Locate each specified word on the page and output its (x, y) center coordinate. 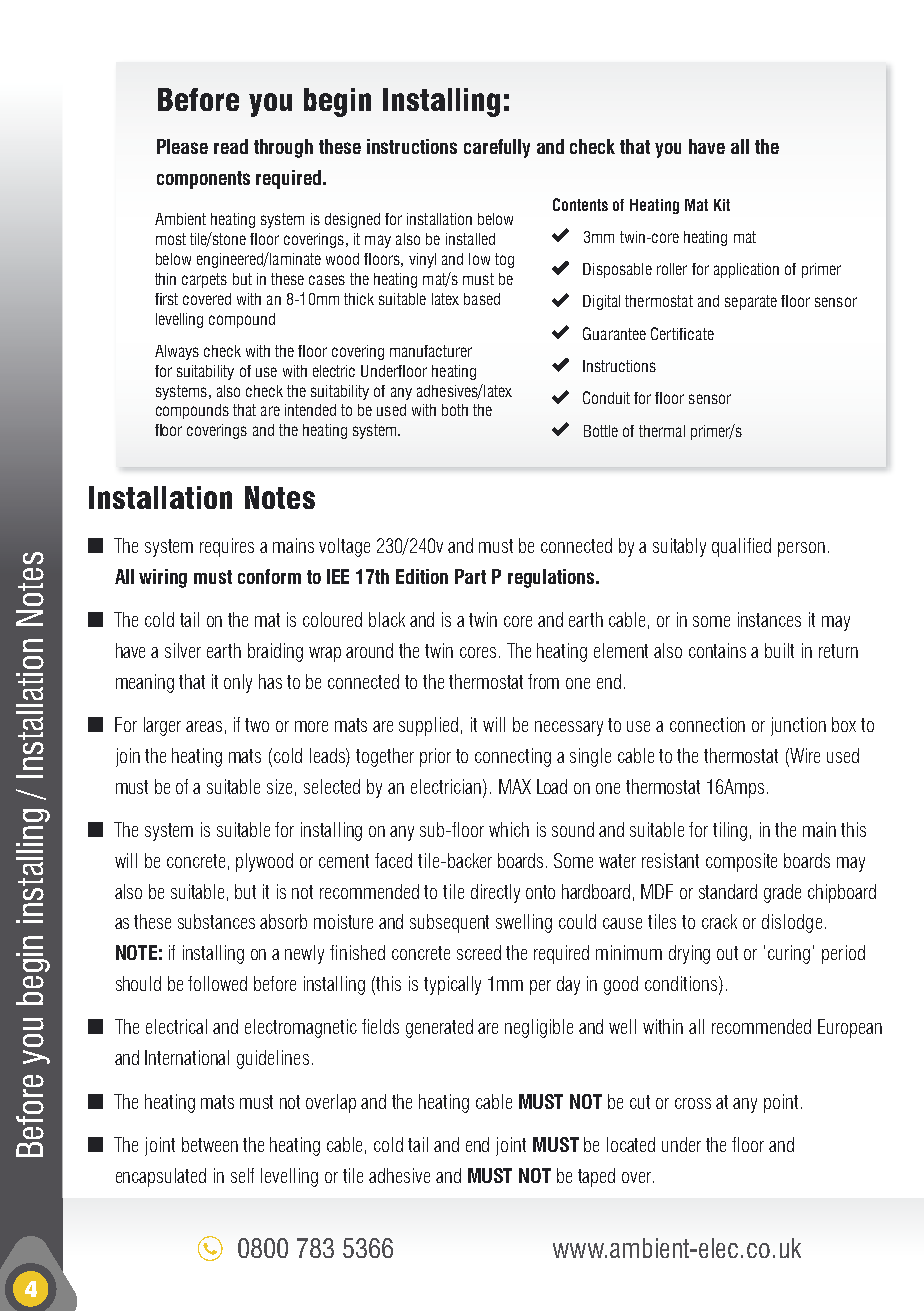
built (779, 650)
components (203, 180)
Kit (722, 205)
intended (310, 410)
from (543, 681)
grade (782, 893)
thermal (662, 431)
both (455, 410)
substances (216, 921)
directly (495, 893)
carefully (497, 148)
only (238, 683)
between (210, 1144)
